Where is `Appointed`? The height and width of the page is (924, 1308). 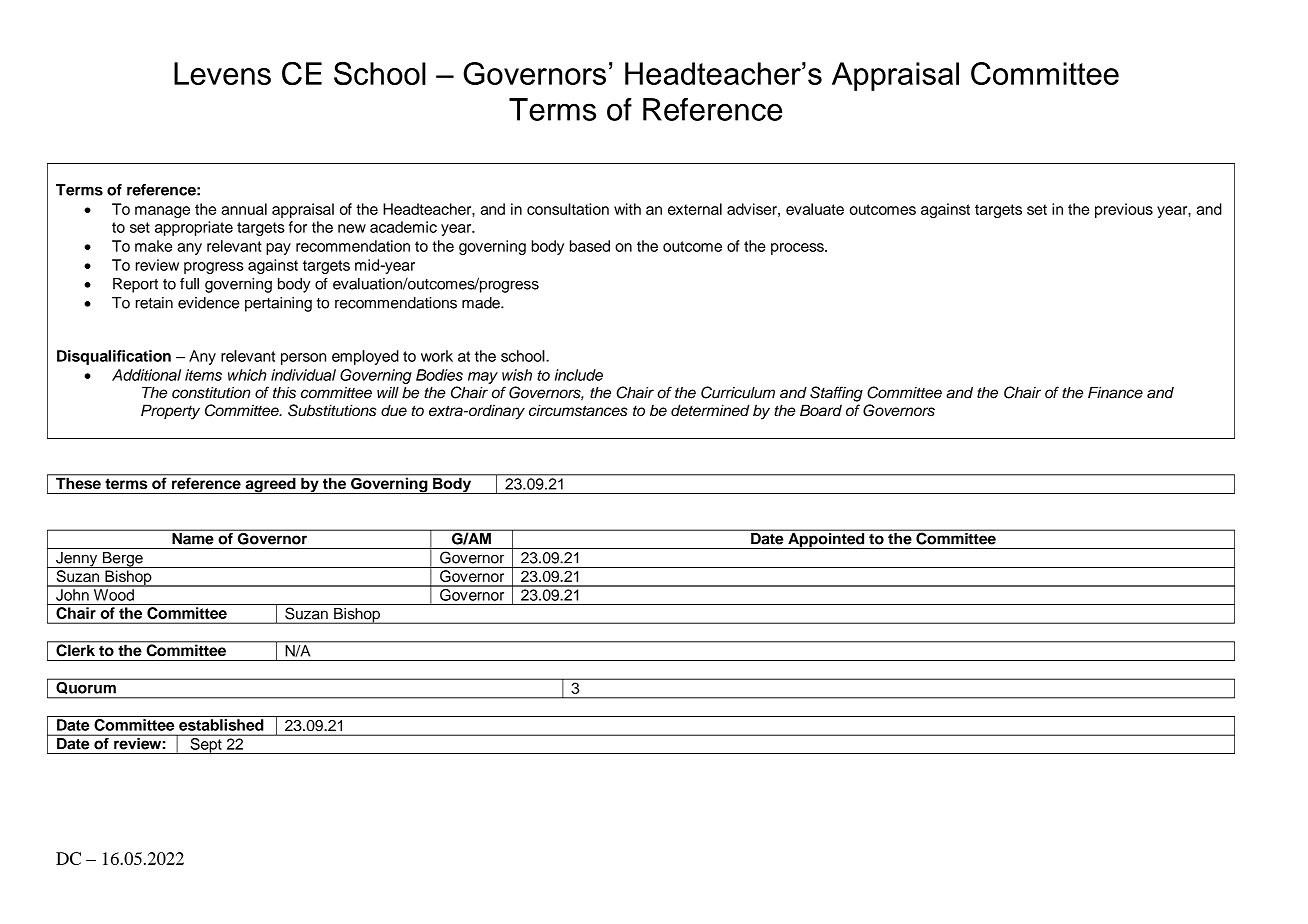 Appointed is located at coordinates (826, 539).
